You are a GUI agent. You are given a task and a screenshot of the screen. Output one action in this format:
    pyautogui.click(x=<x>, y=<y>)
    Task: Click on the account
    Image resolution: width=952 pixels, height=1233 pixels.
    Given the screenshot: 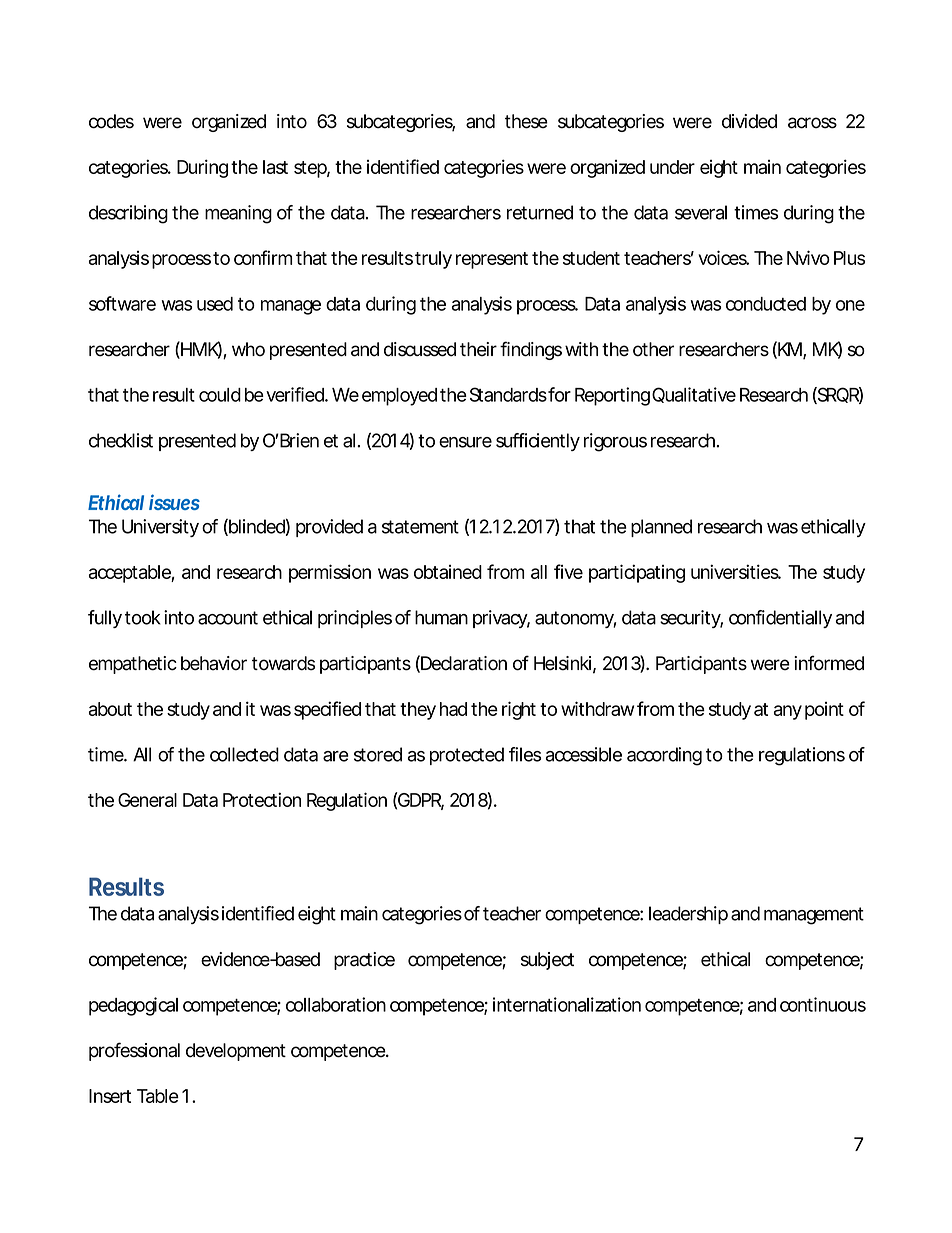 What is the action you would take?
    pyautogui.click(x=228, y=618)
